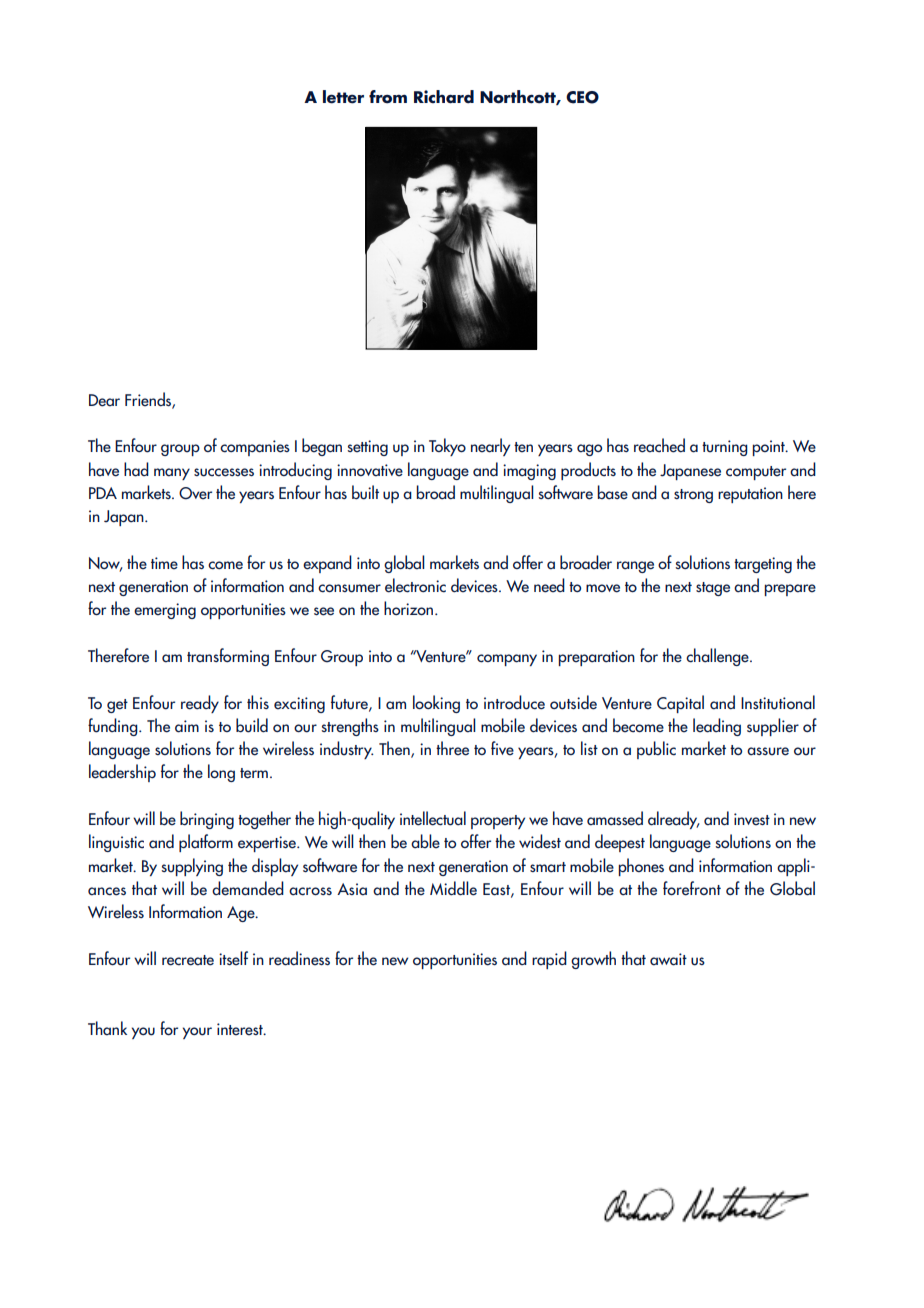 This document has height=1308, width=924. What do you see at coordinates (343, 97) in the document?
I see `letter` at bounding box center [343, 97].
